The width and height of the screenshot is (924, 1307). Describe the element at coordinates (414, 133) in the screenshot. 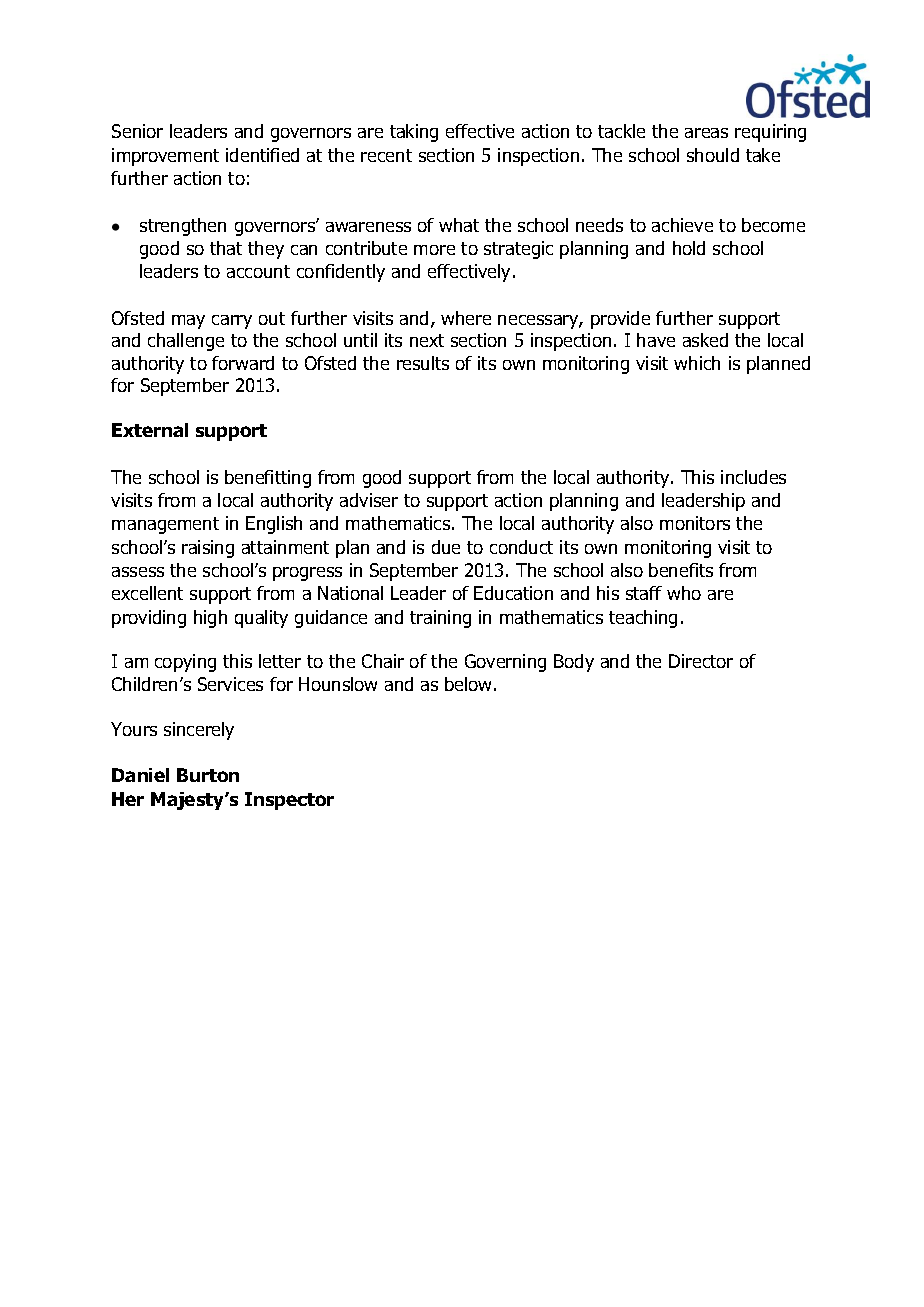

I see `taking` at that location.
